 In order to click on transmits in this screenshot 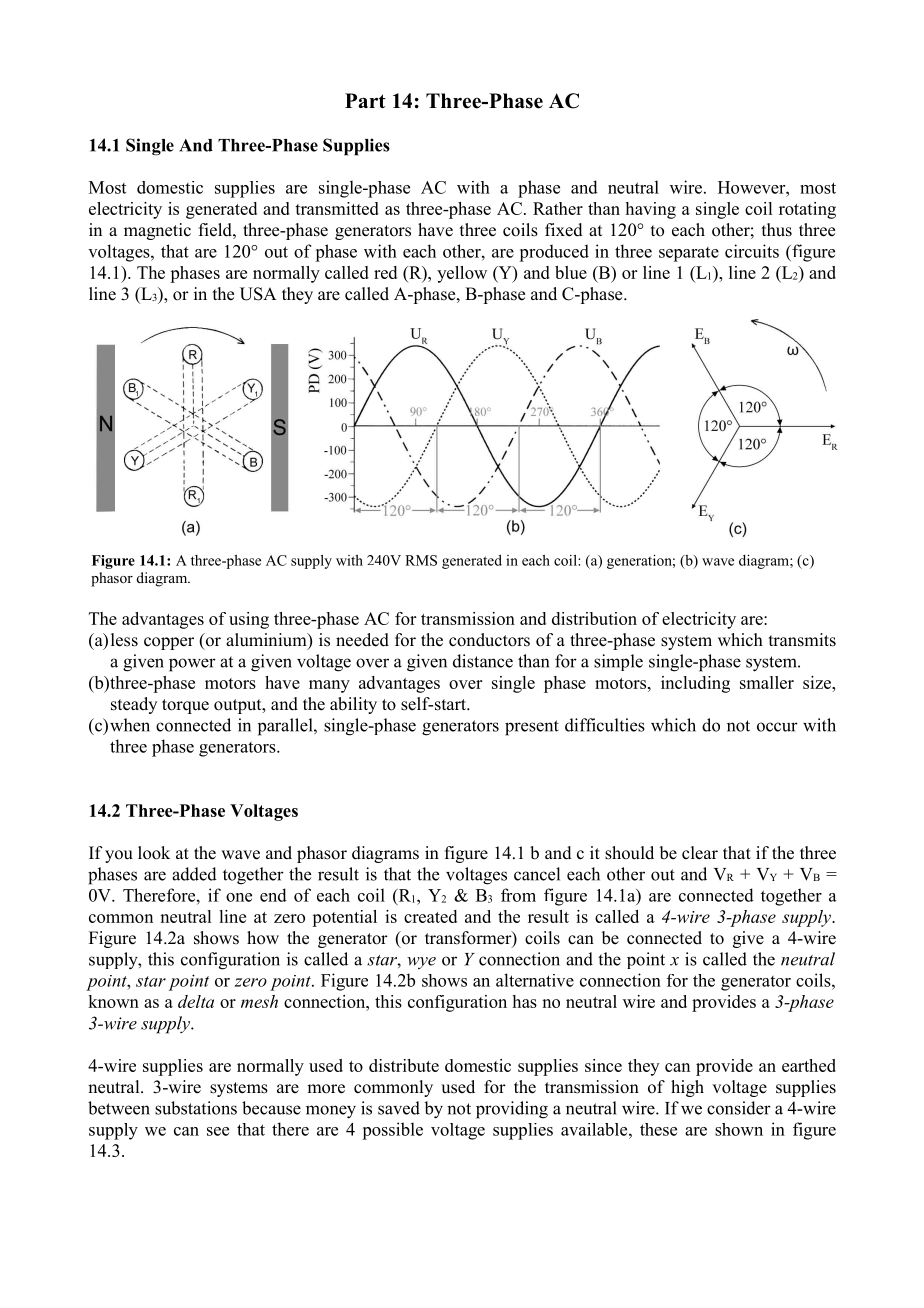, I will do `click(802, 640)`.
